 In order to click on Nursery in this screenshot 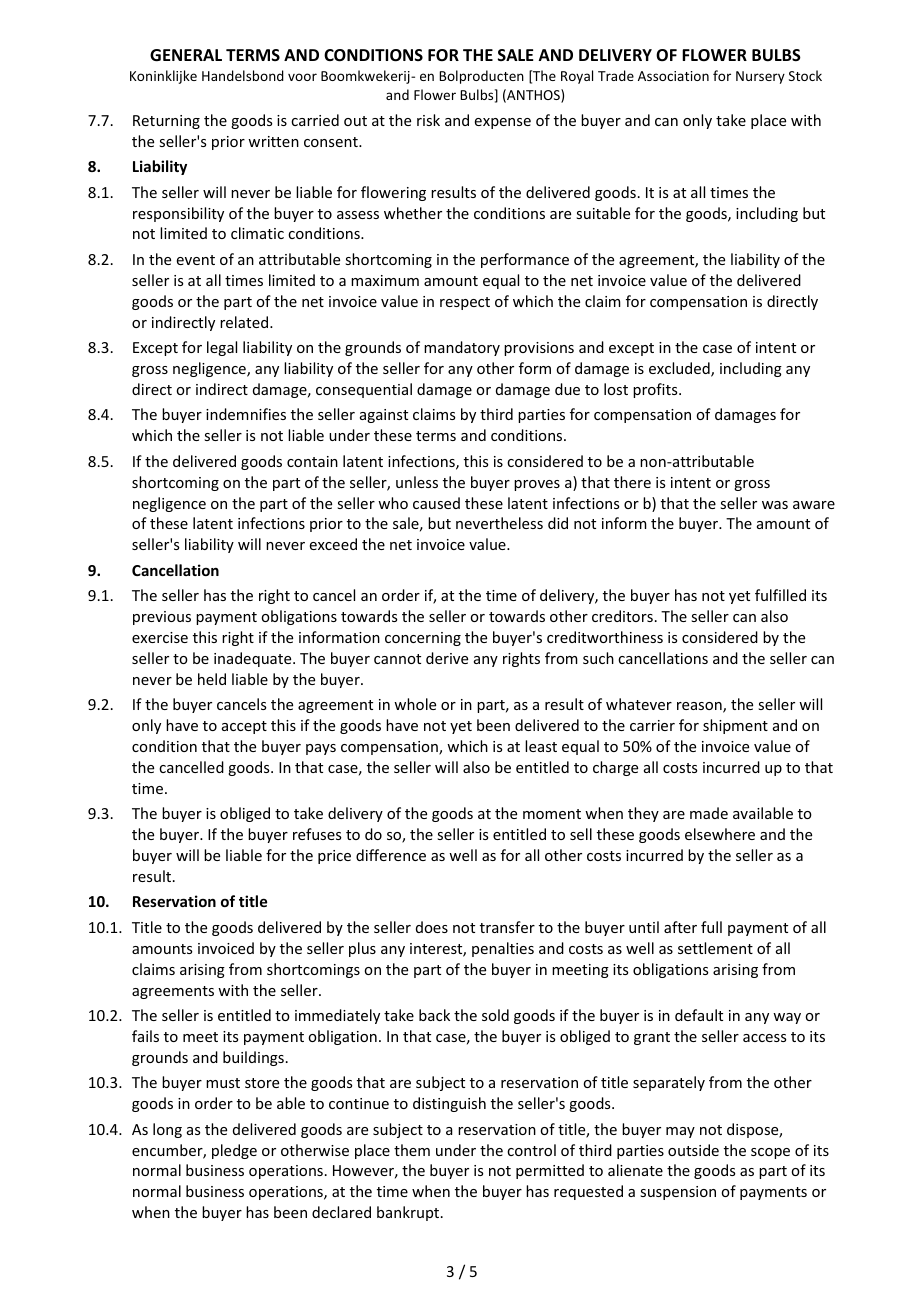, I will do `click(760, 77)`.
